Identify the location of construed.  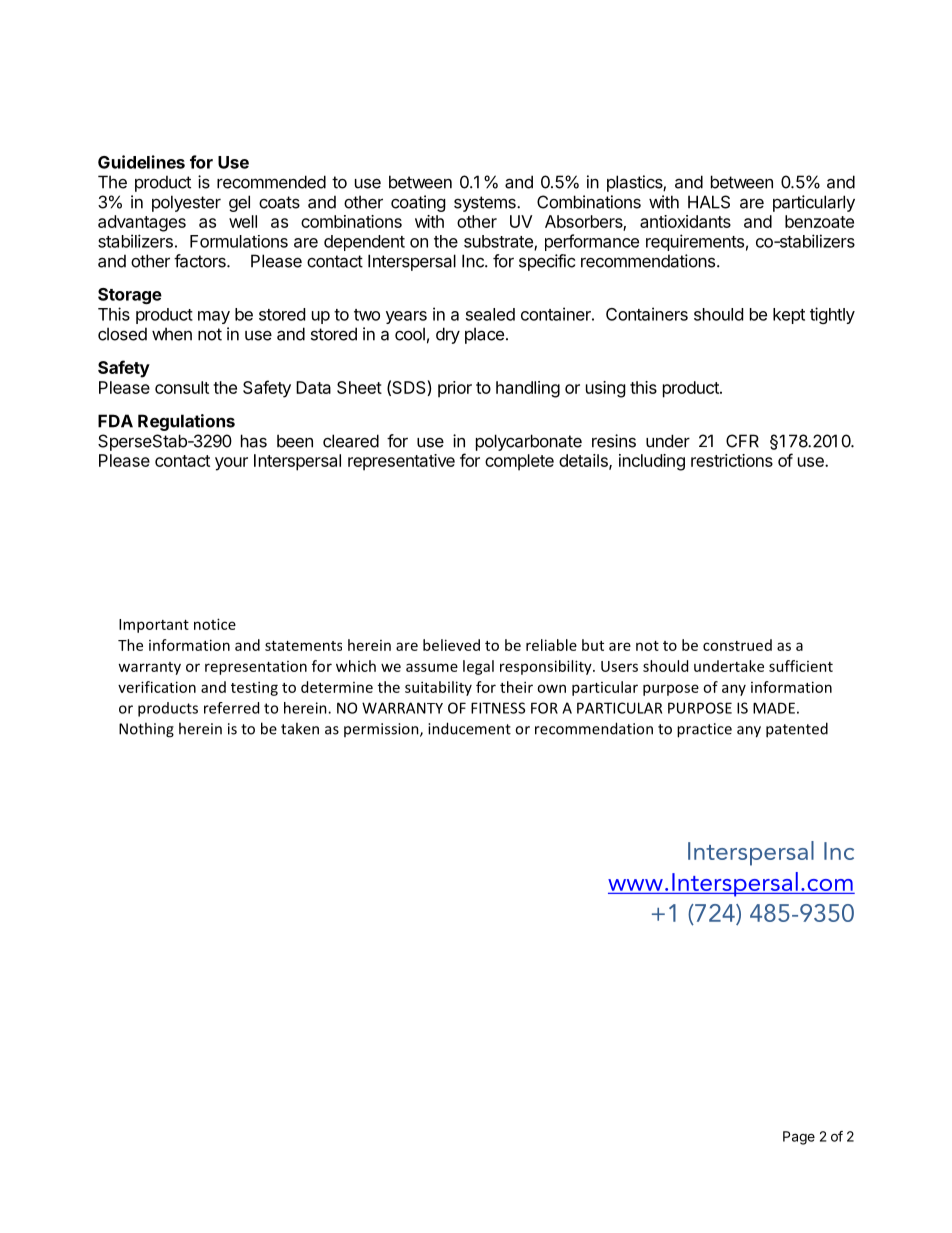
(737, 645).
